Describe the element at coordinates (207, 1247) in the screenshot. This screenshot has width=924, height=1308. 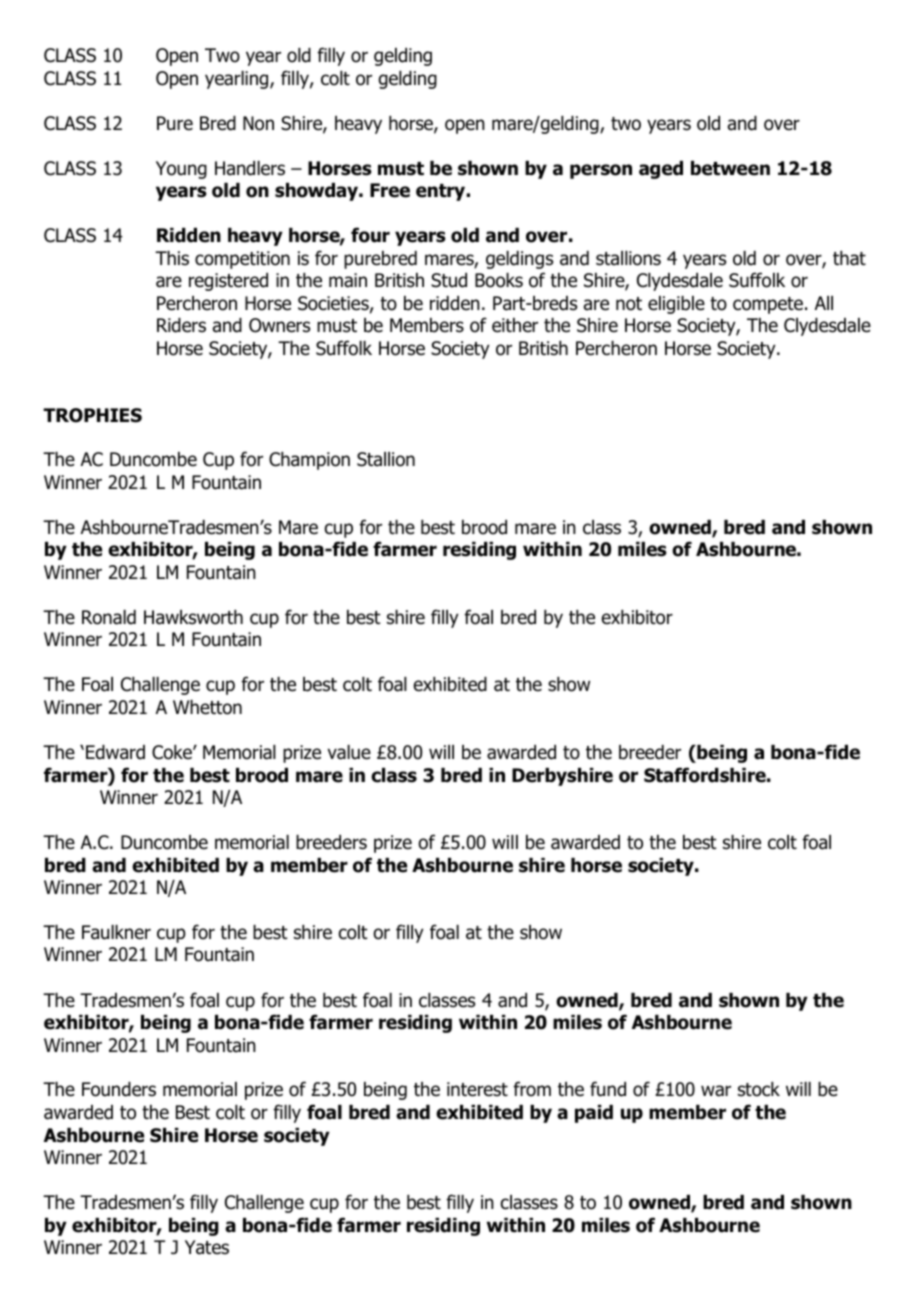
I see `Yates` at that location.
